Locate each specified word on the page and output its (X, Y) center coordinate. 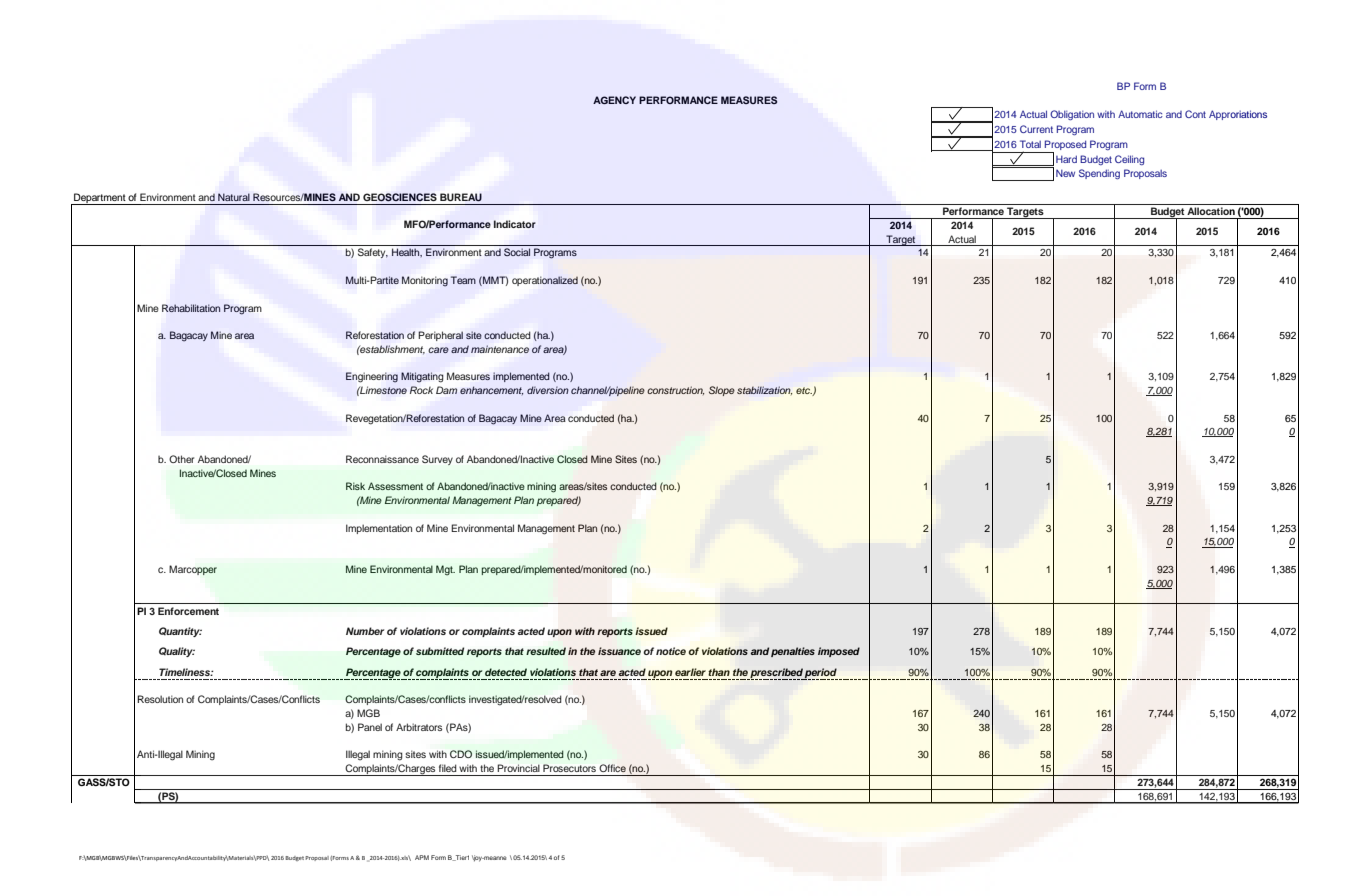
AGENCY (614, 100)
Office (612, 768)
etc (804, 391)
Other (181, 459)
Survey (437, 460)
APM (422, 857)
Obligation (1072, 115)
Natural (234, 197)
